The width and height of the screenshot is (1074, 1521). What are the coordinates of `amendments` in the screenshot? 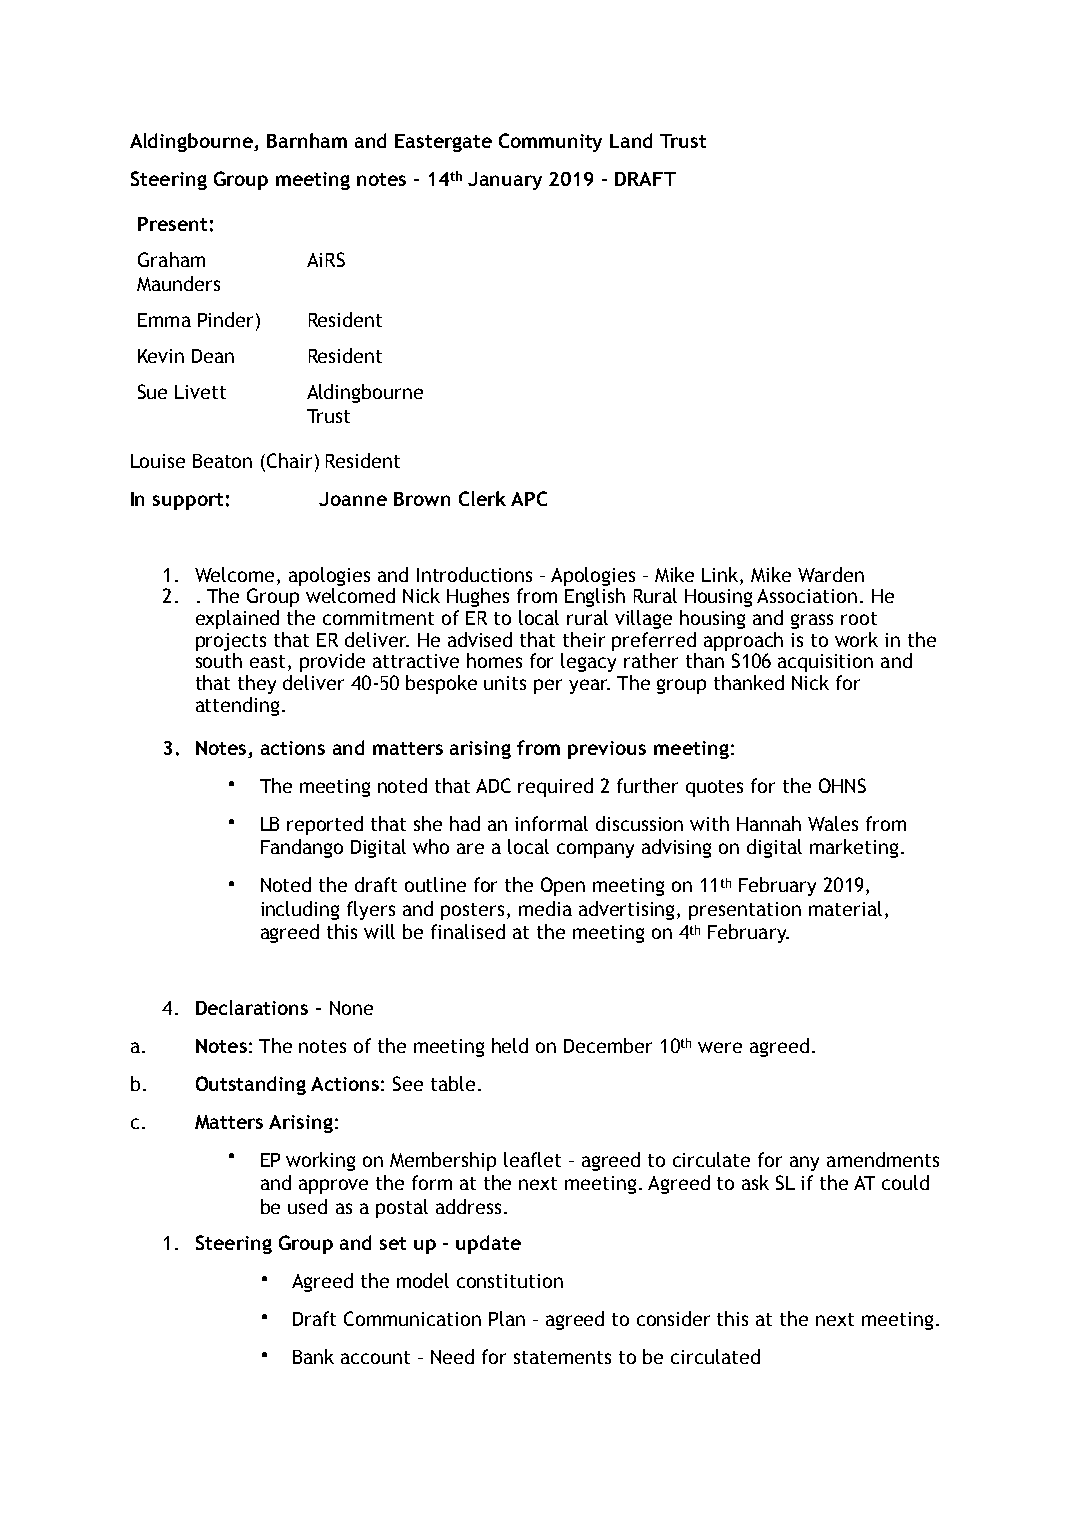 It's located at (883, 1159).
